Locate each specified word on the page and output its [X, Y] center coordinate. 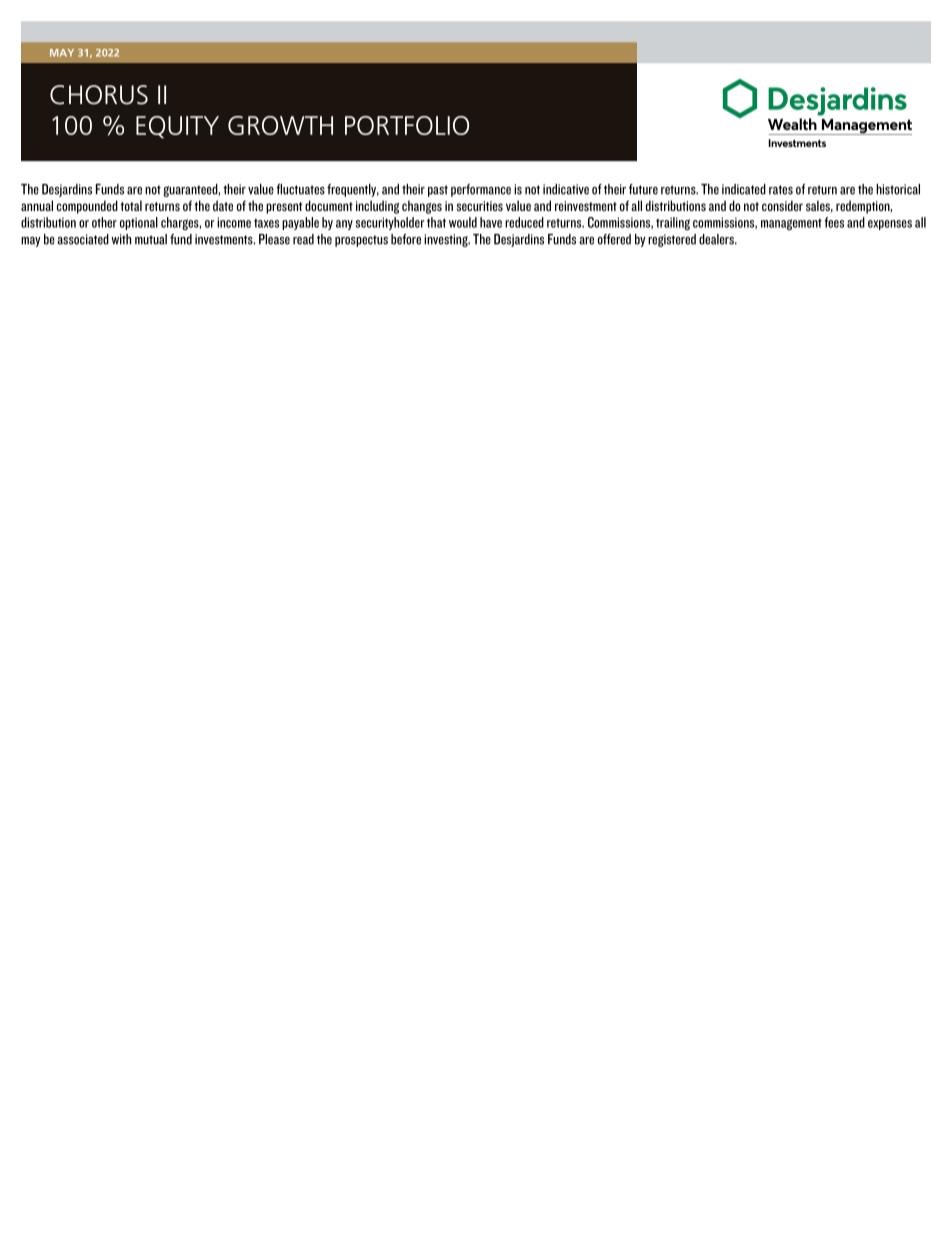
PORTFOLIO [407, 125]
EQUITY [177, 127]
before [406, 239]
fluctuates [300, 189]
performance [481, 190]
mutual [151, 239]
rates [781, 190]
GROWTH [280, 125]
